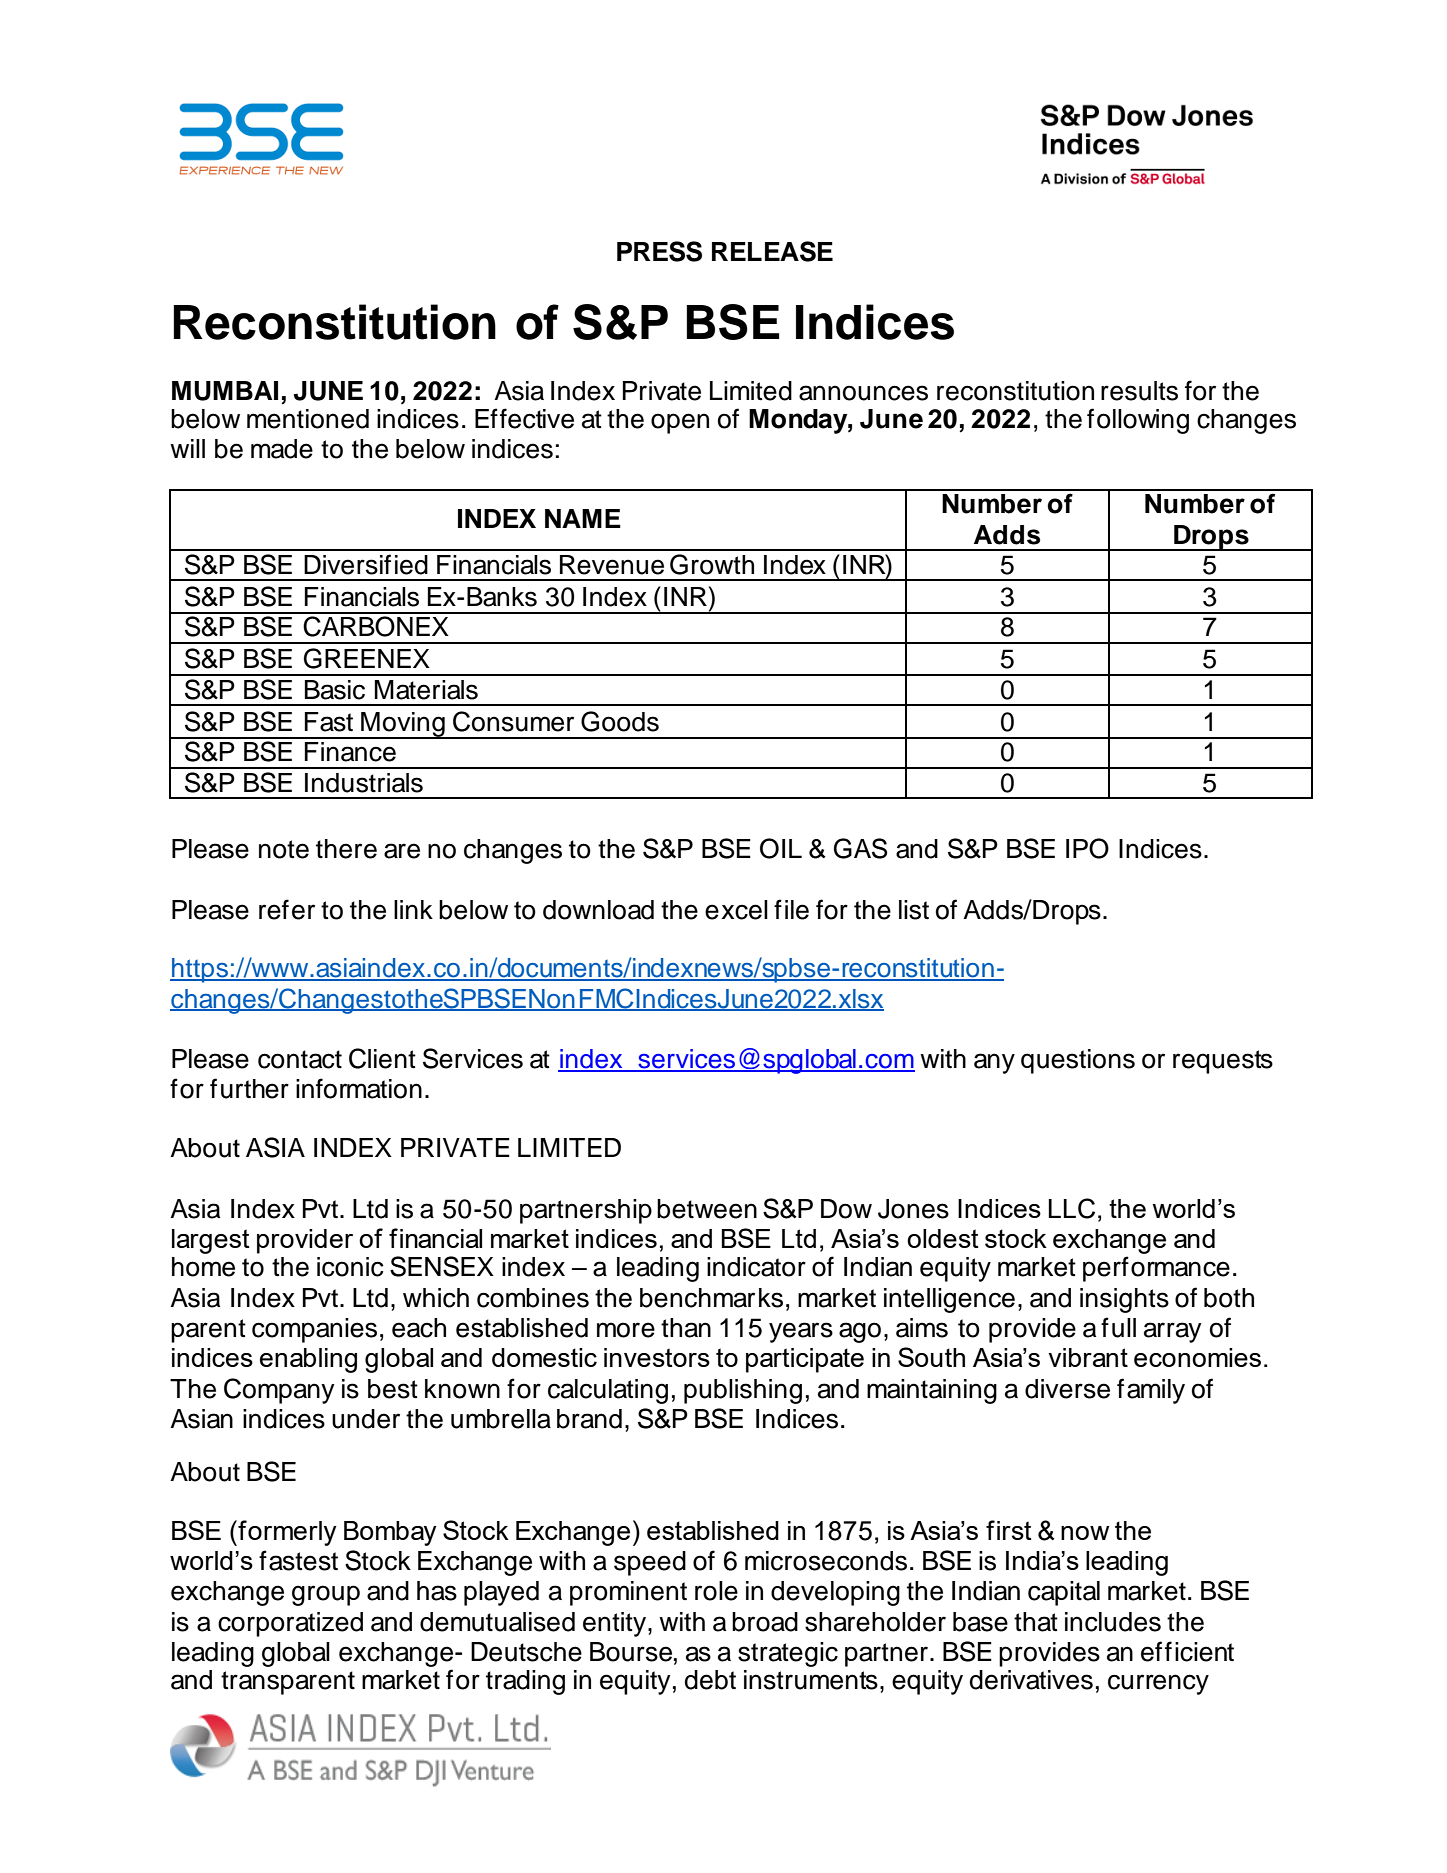  I want to click on Basic, so click(335, 690).
